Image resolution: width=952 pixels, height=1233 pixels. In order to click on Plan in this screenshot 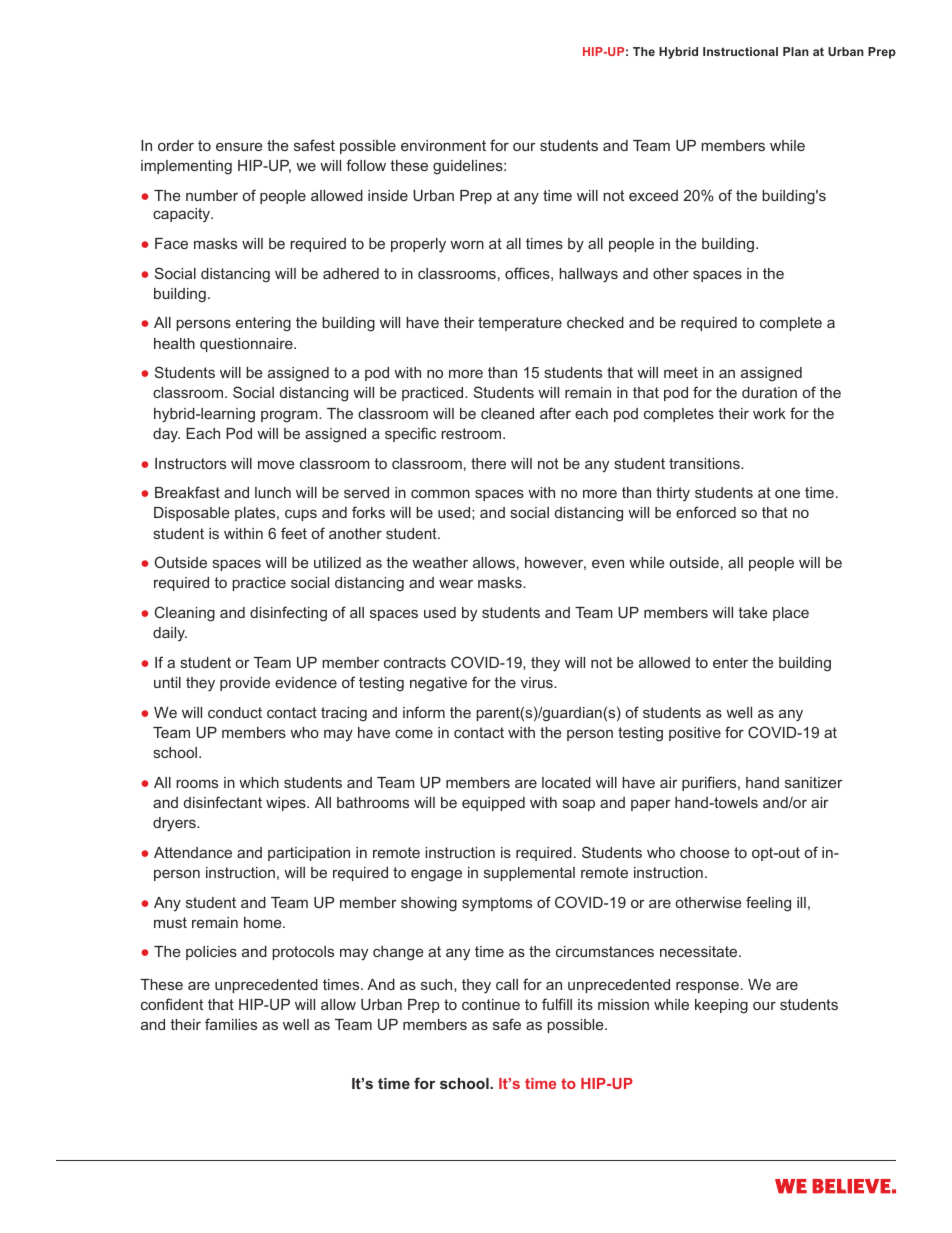, I will do `click(796, 51)`.
